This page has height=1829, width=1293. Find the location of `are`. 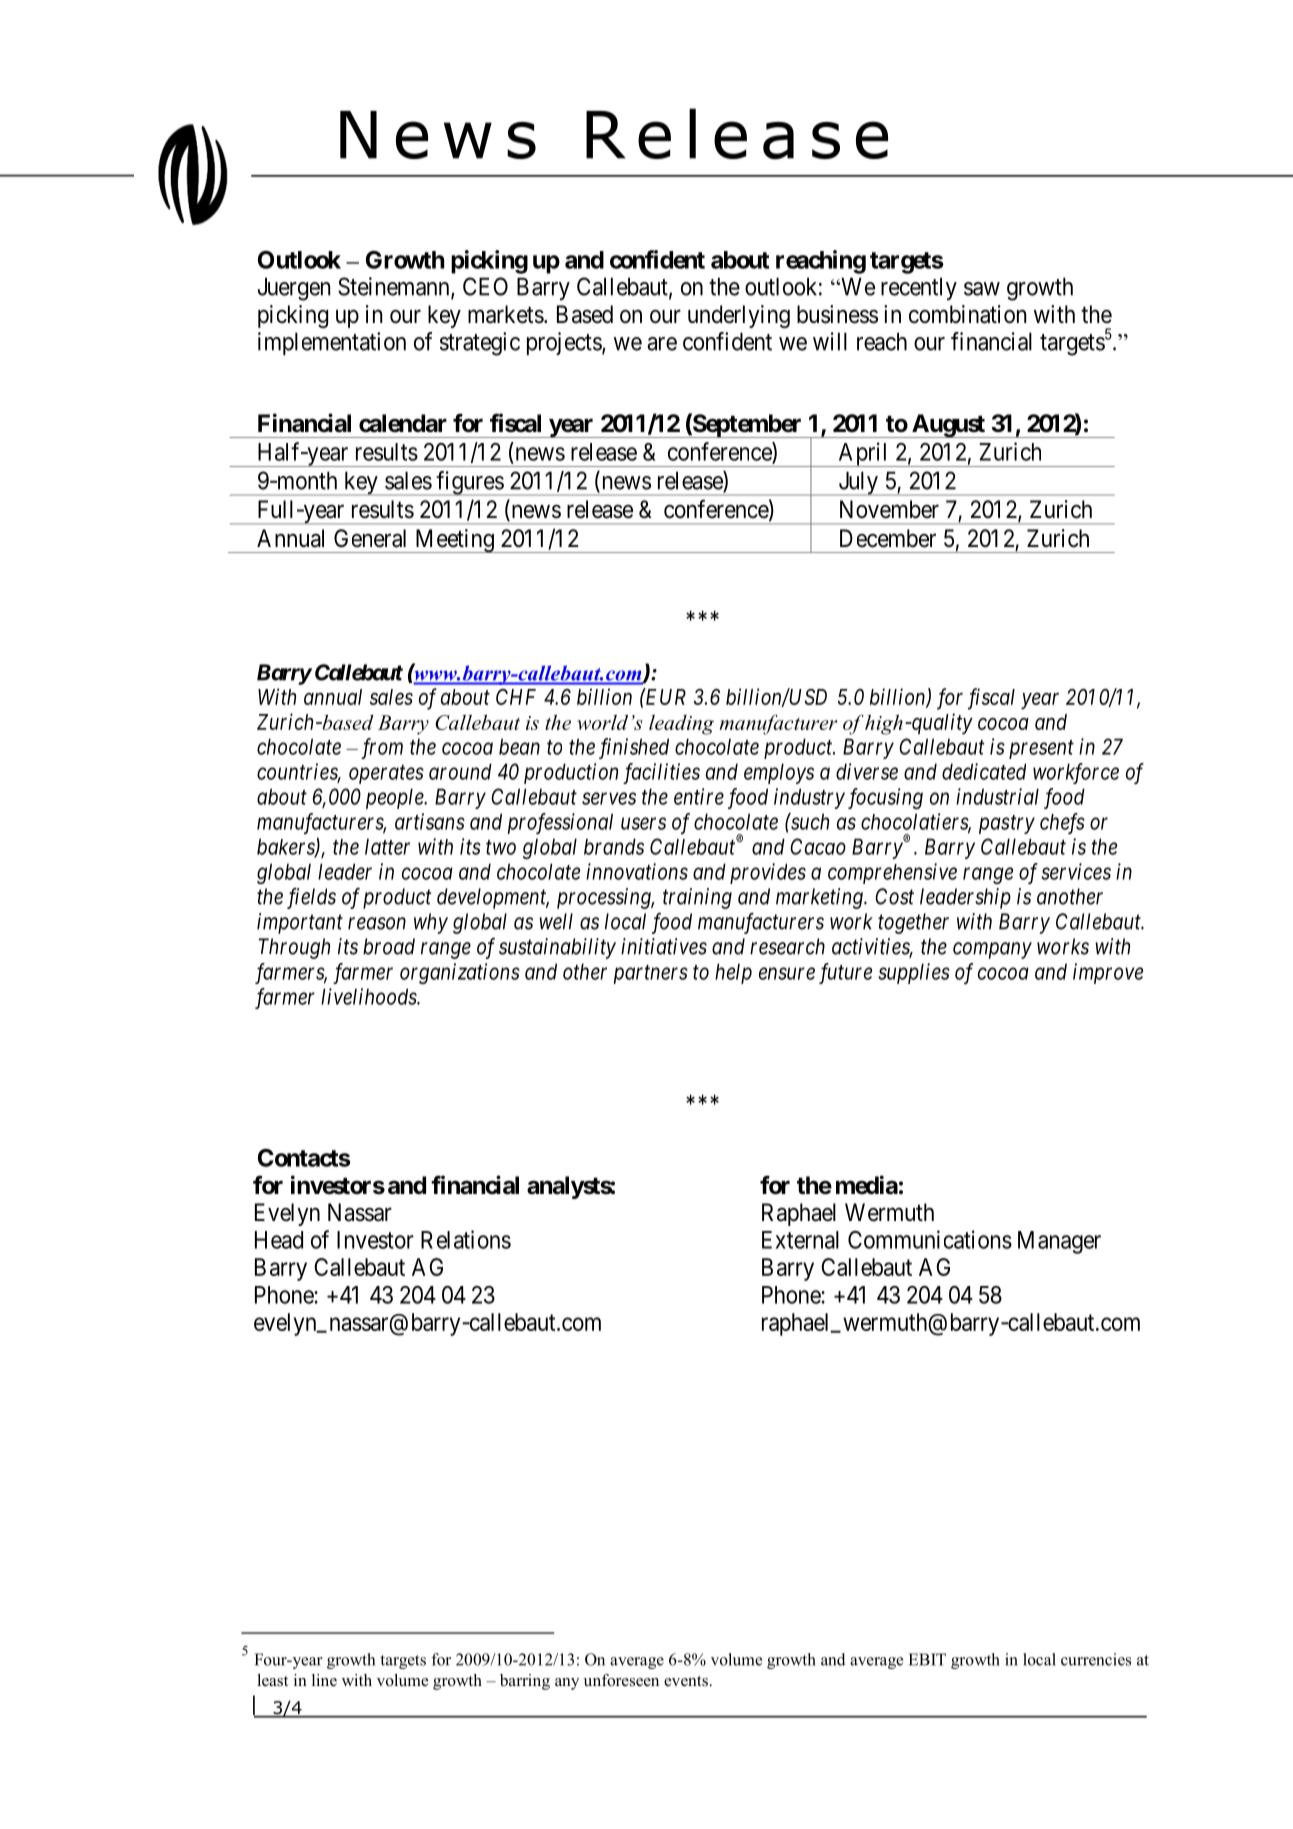

are is located at coordinates (662, 344).
